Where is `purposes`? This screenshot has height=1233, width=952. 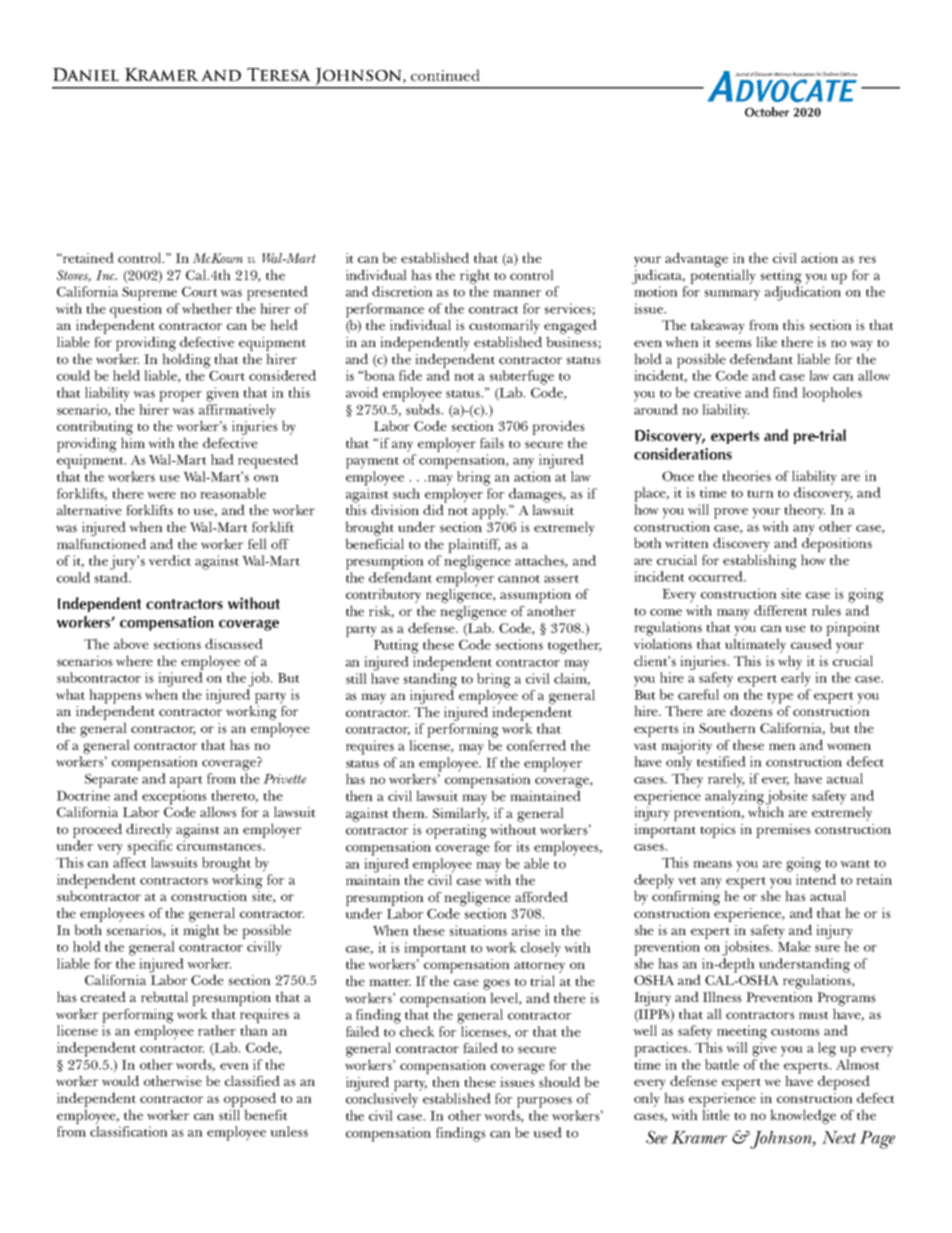
purposes is located at coordinates (544, 1102).
